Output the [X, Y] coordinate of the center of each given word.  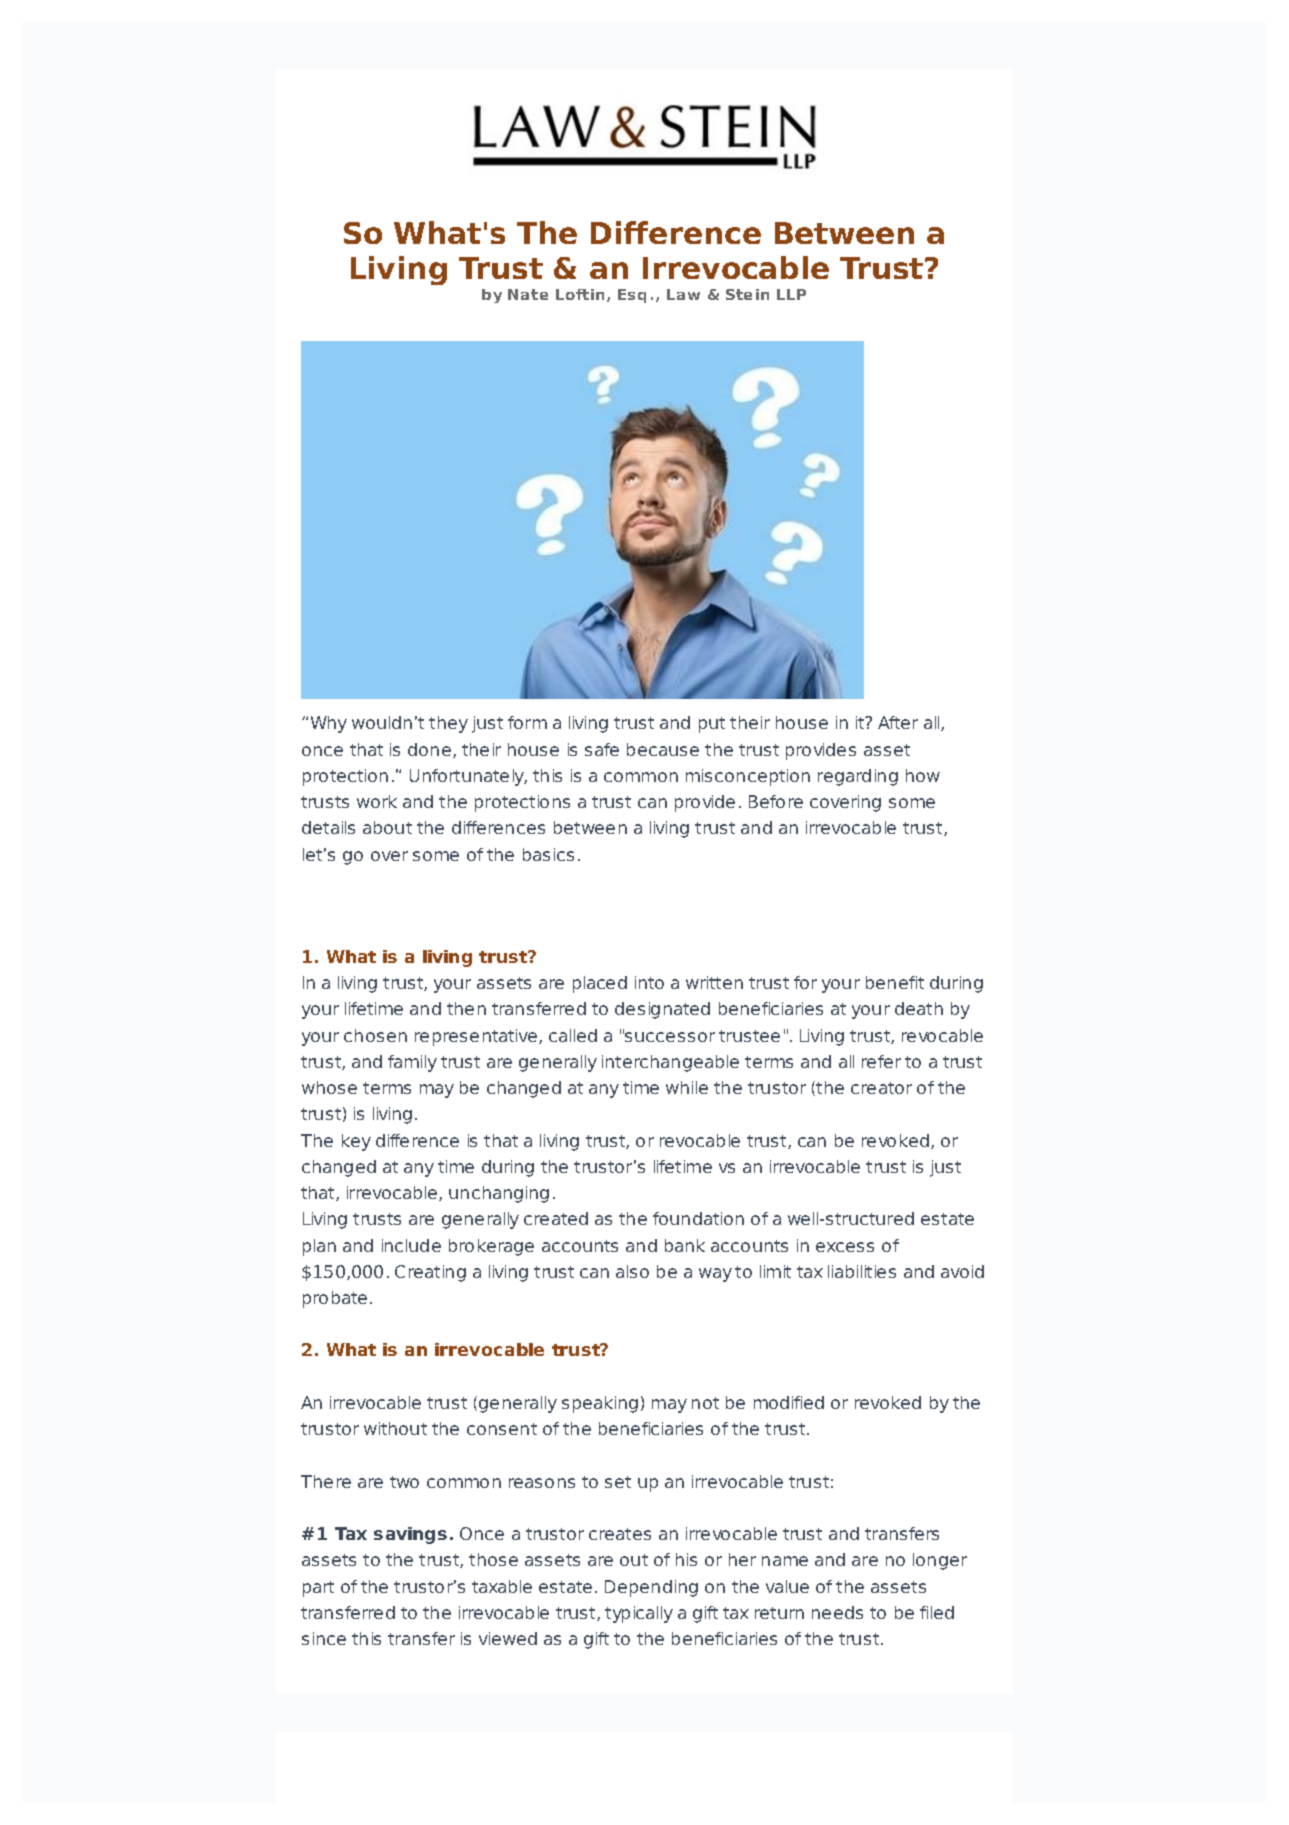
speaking [600, 1404]
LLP [791, 294]
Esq [632, 296]
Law [683, 294]
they [448, 724]
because [663, 749]
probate [335, 1299]
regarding [858, 777]
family [412, 1063]
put [712, 725]
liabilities [862, 1271]
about [387, 827]
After [898, 722]
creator [881, 1088]
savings [410, 1535]
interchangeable [670, 1063]
